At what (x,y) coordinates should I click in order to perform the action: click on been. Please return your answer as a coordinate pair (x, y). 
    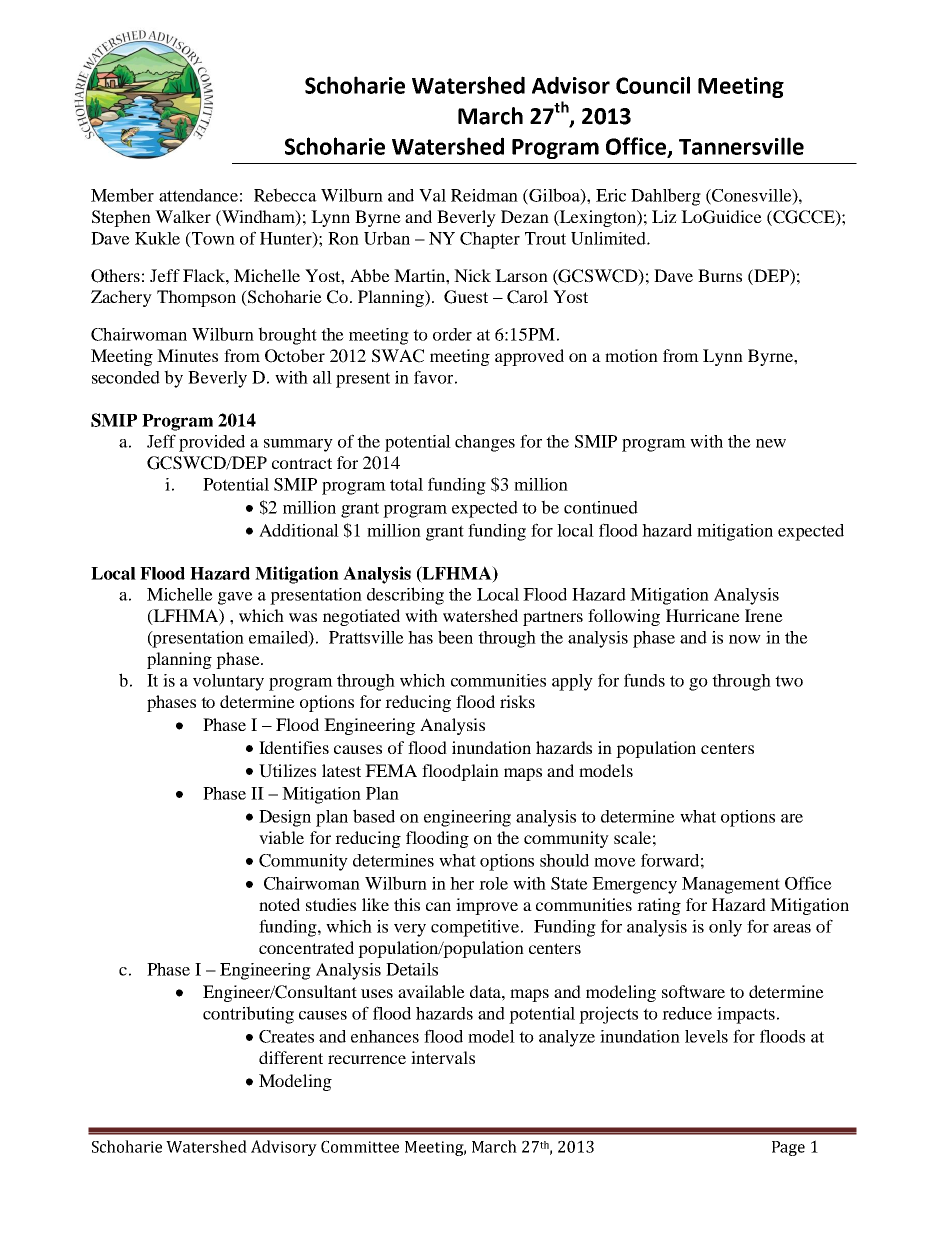
    Looking at the image, I should click on (455, 637).
